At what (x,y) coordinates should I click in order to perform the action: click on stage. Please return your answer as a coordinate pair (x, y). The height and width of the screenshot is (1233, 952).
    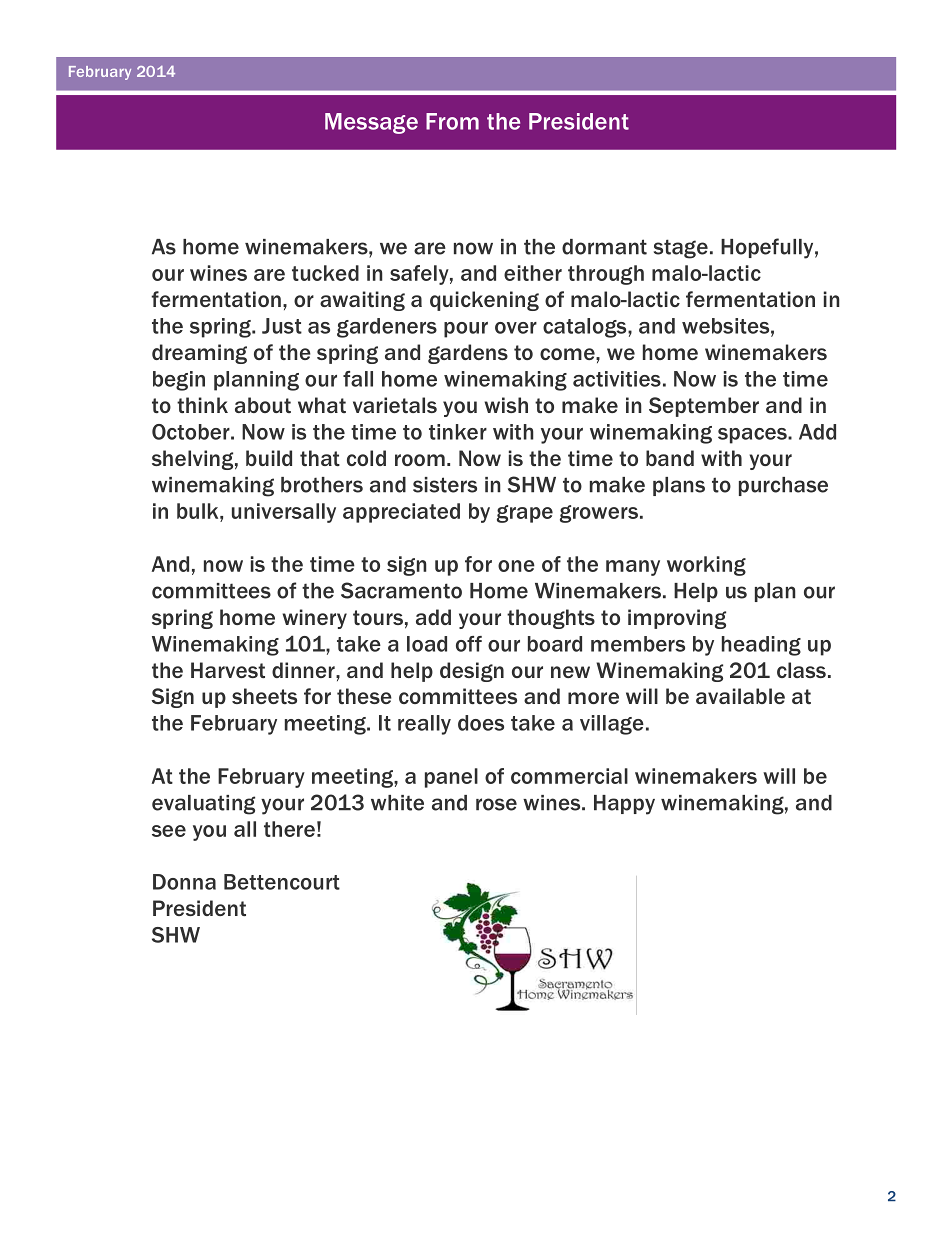
    Looking at the image, I should click on (681, 249).
